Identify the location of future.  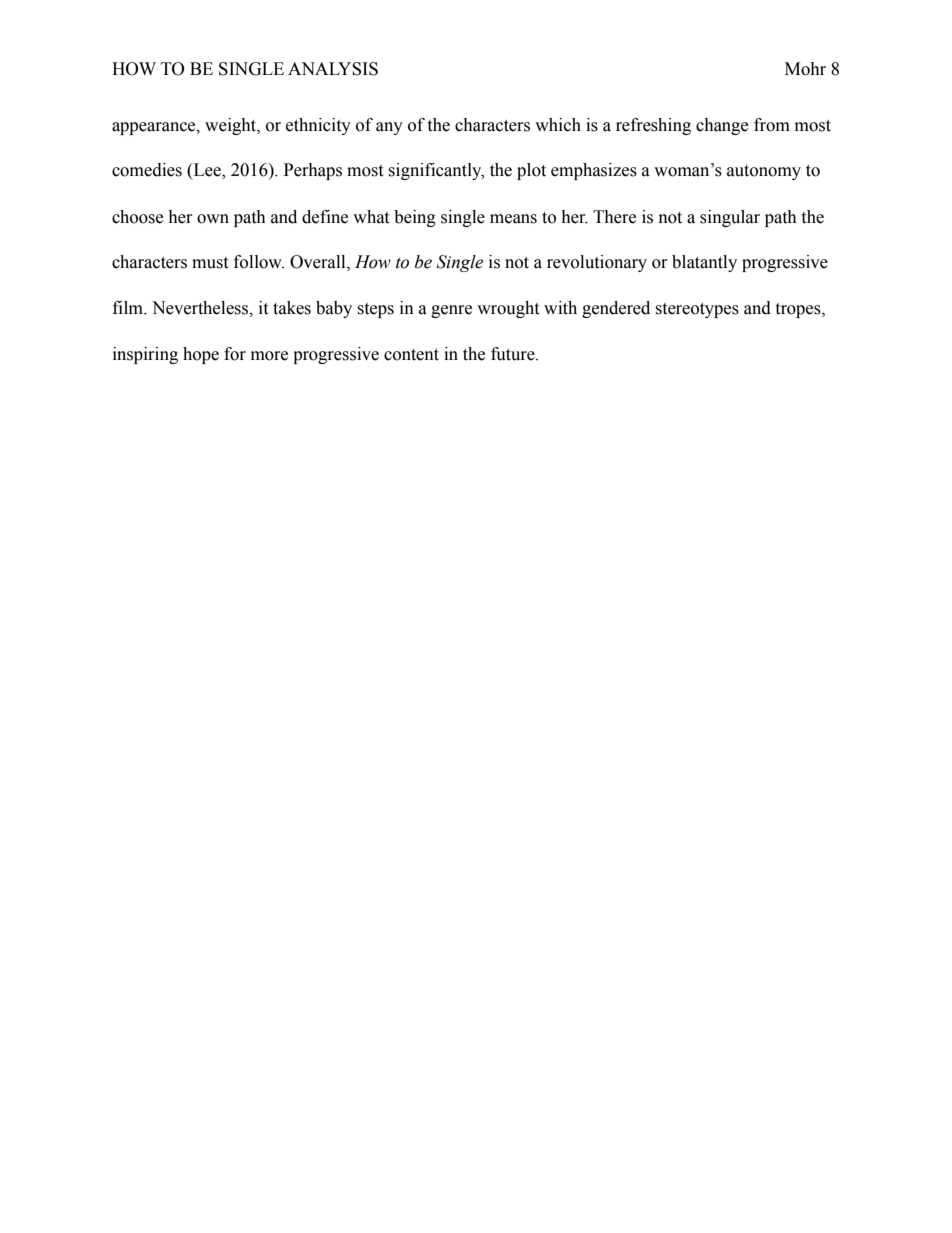
(514, 354).
